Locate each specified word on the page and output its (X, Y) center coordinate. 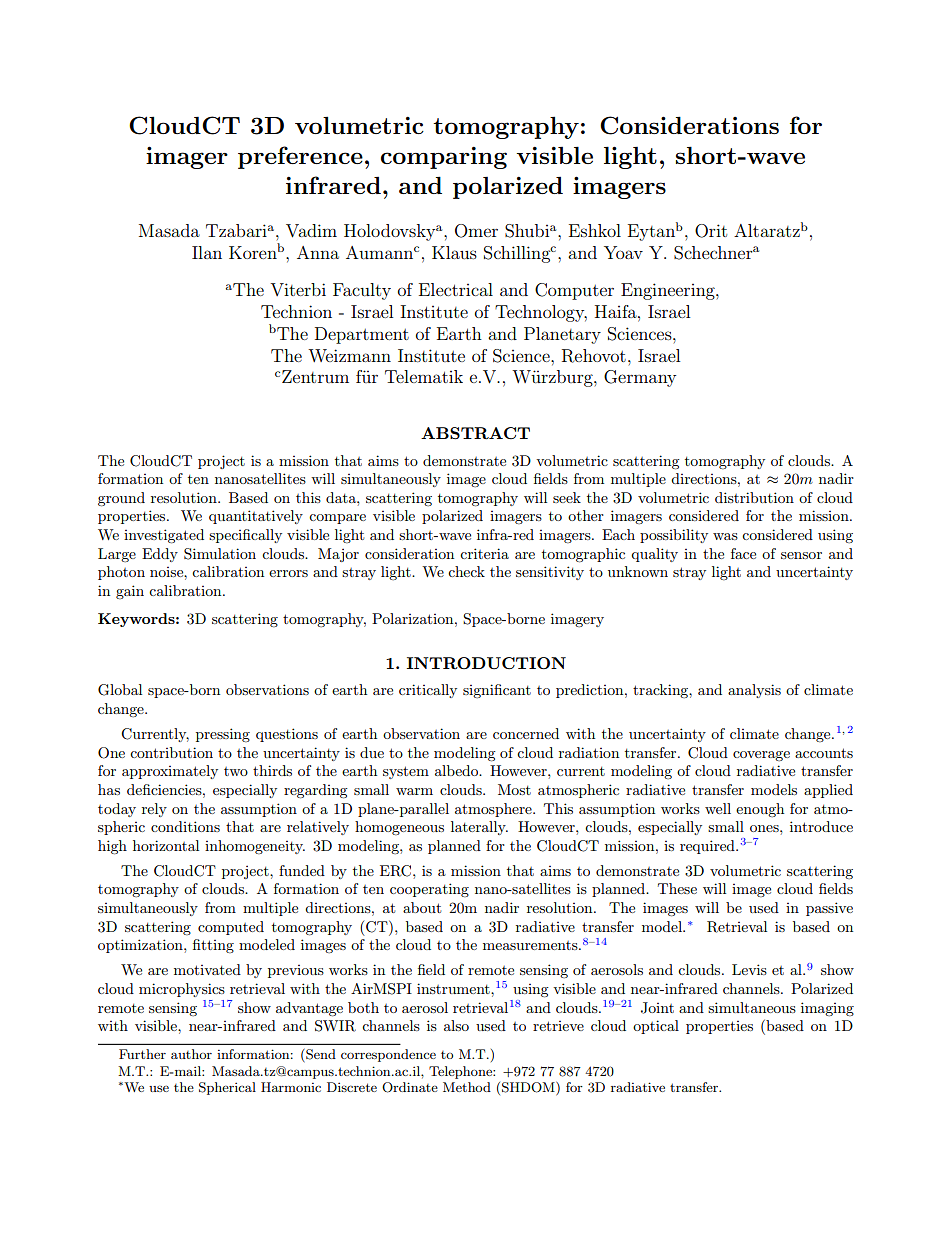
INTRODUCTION (486, 663)
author (191, 1054)
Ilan (207, 252)
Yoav (623, 252)
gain (130, 592)
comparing (444, 158)
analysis (754, 691)
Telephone (461, 1072)
